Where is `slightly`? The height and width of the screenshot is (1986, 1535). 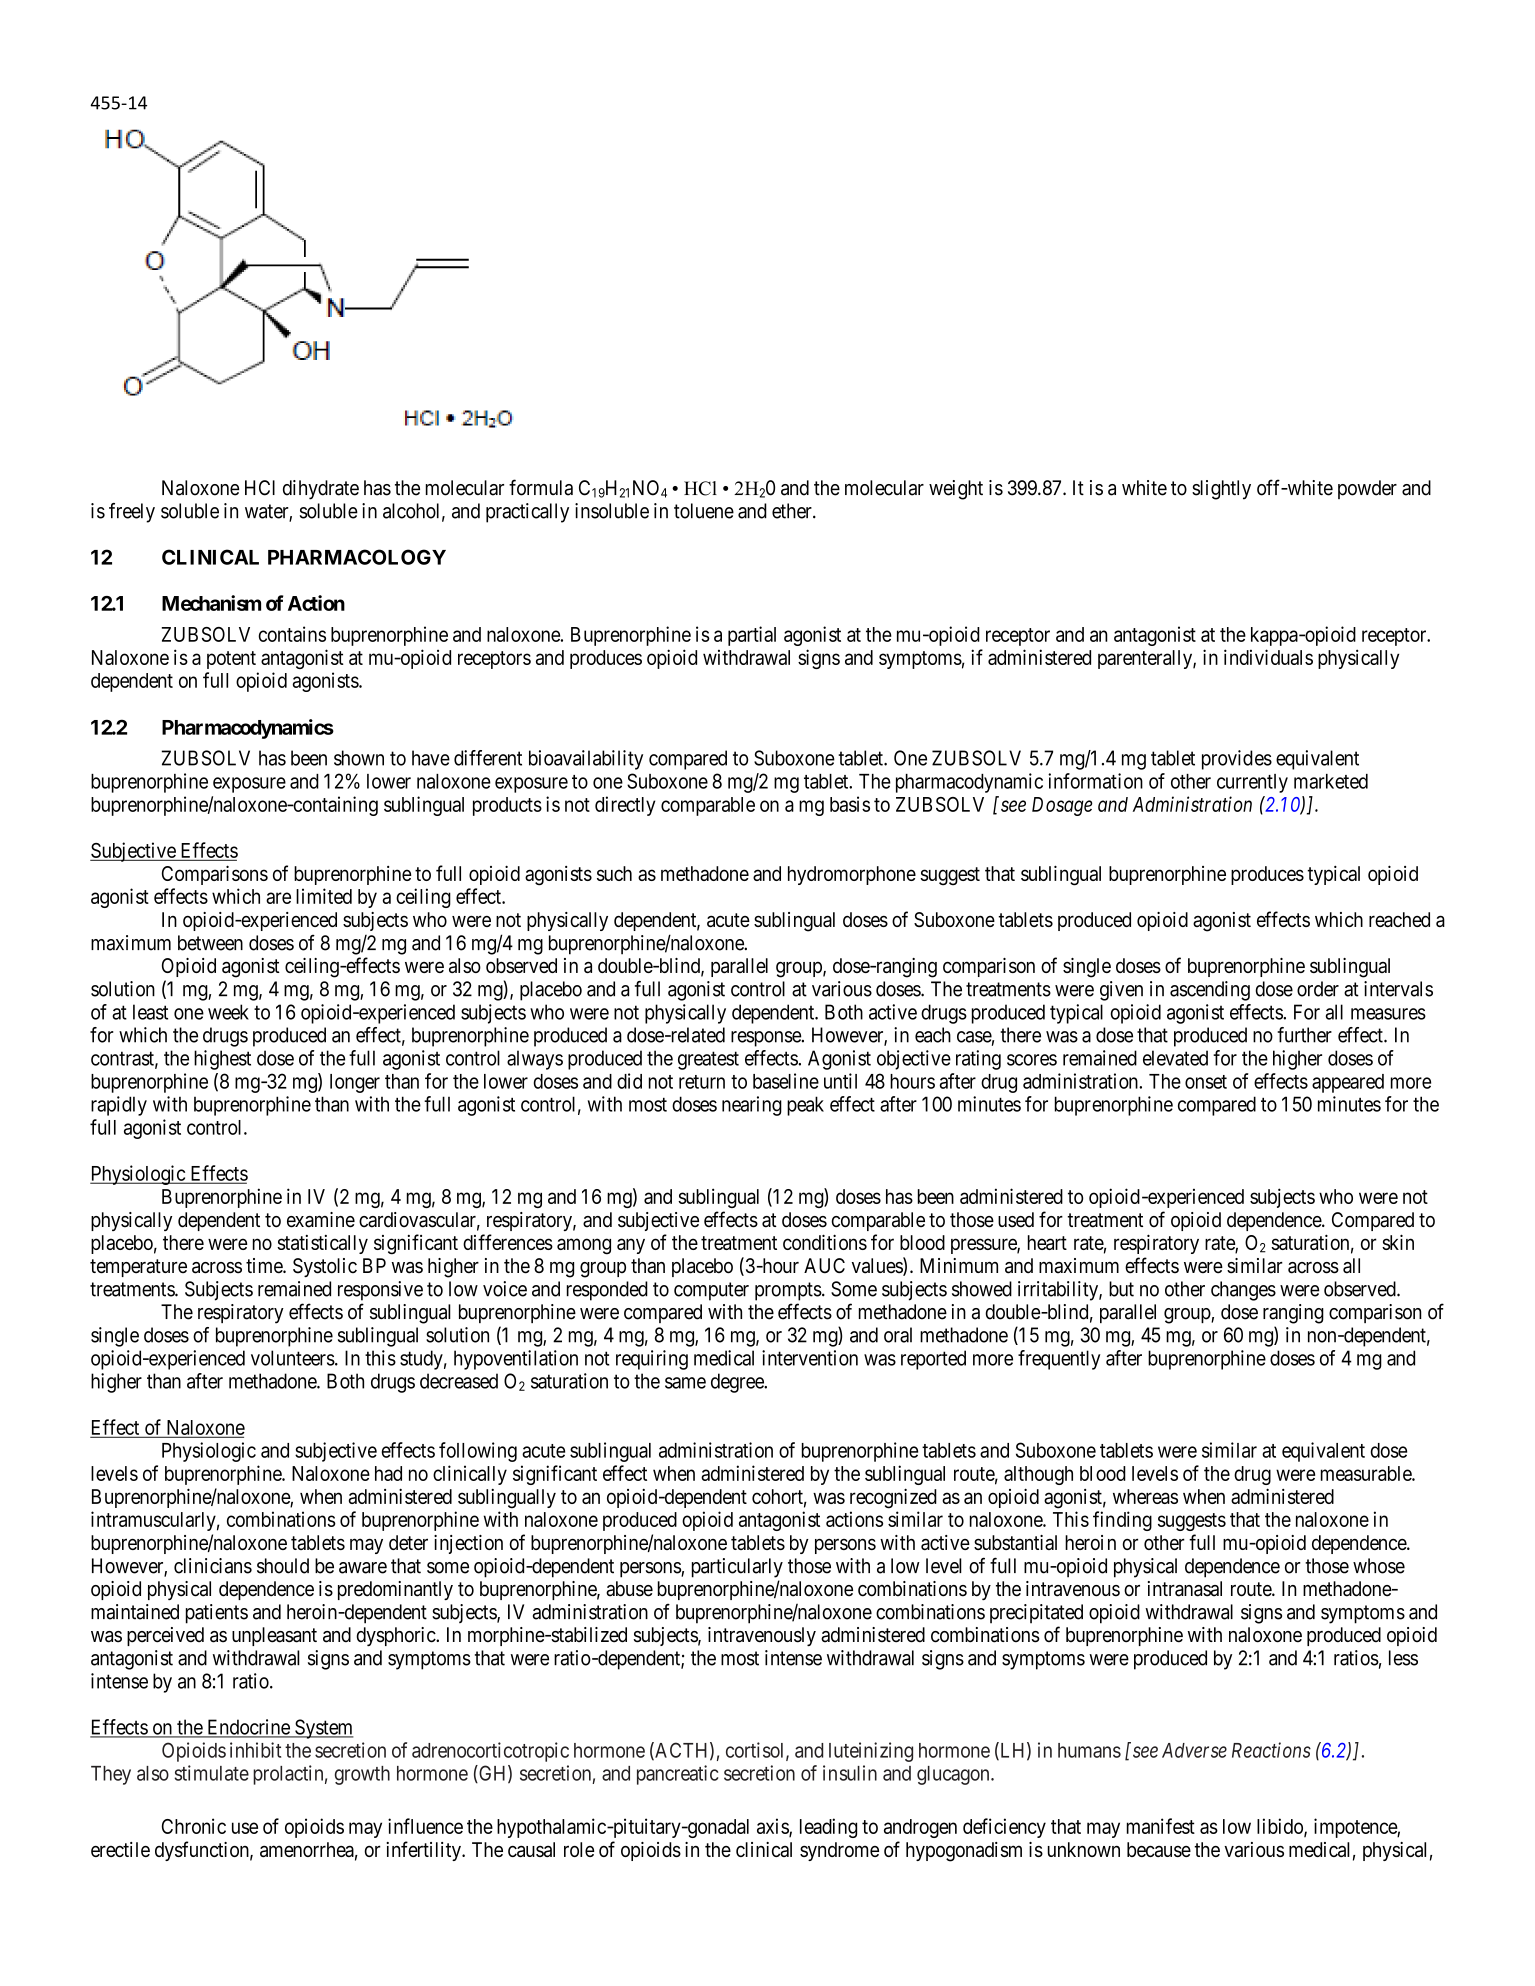 slightly is located at coordinates (1221, 490).
